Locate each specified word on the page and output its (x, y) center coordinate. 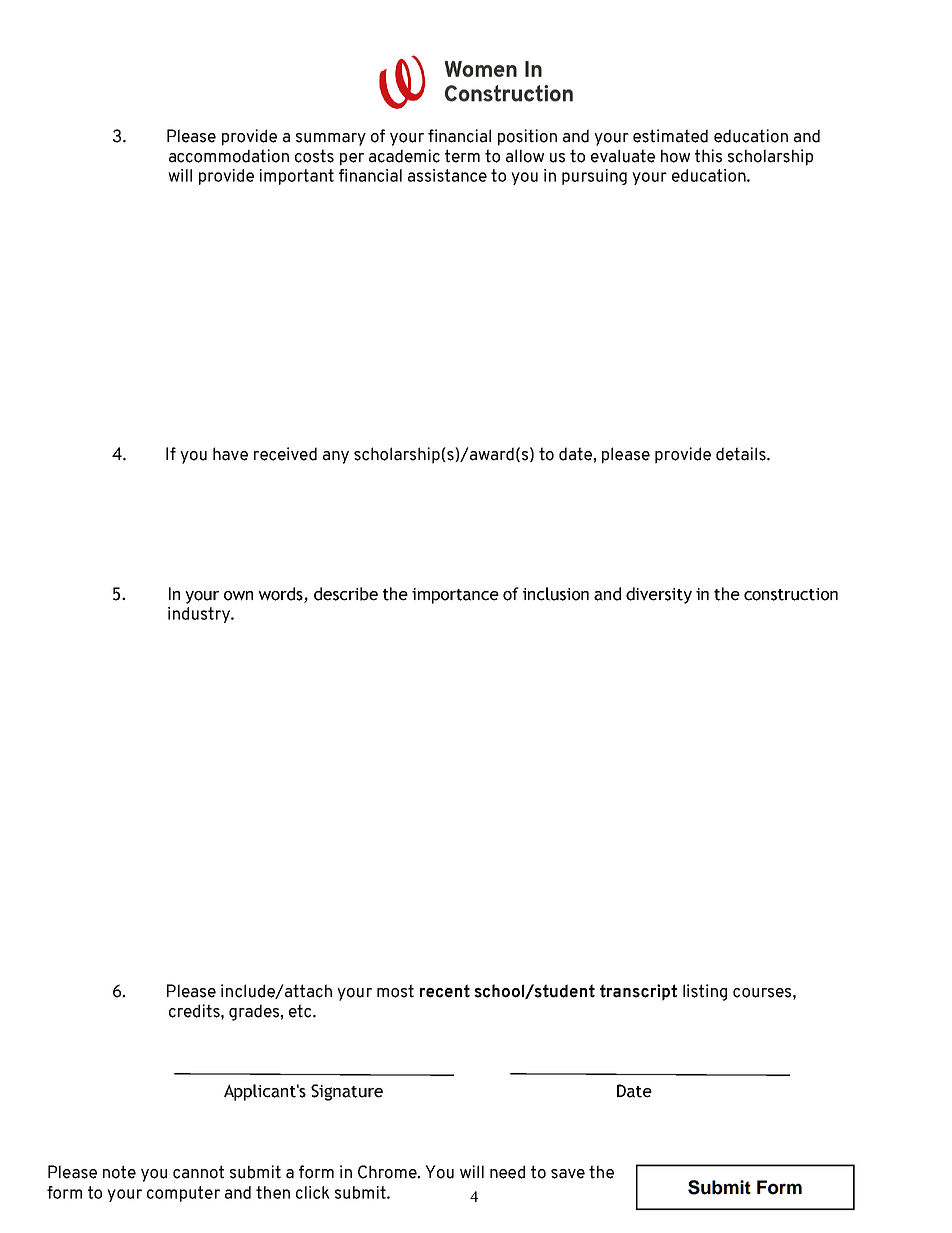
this (708, 156)
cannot (198, 1172)
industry (200, 615)
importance (455, 596)
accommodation (229, 156)
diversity (659, 595)
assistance (447, 175)
